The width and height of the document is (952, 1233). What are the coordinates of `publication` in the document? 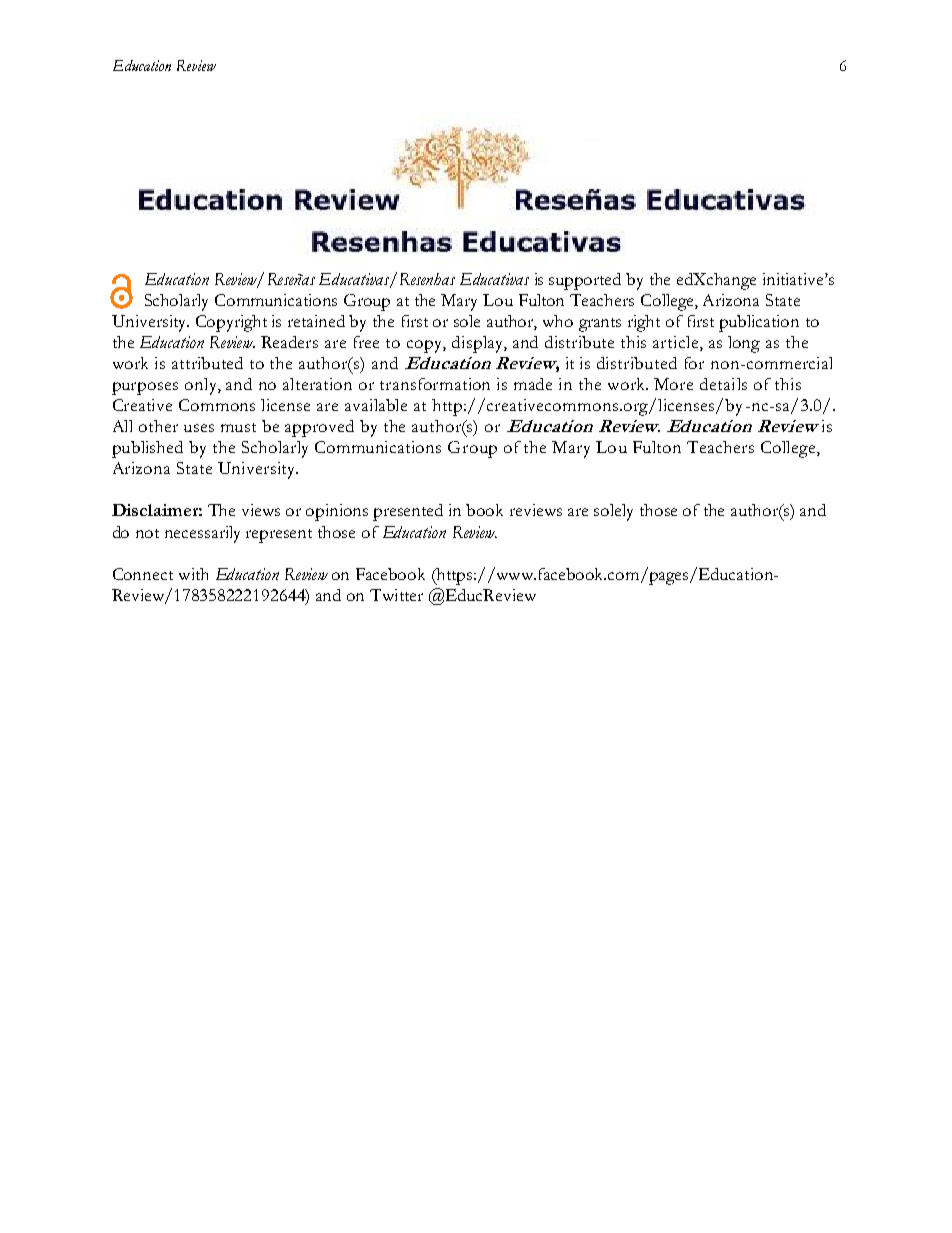 It's located at (759, 323).
